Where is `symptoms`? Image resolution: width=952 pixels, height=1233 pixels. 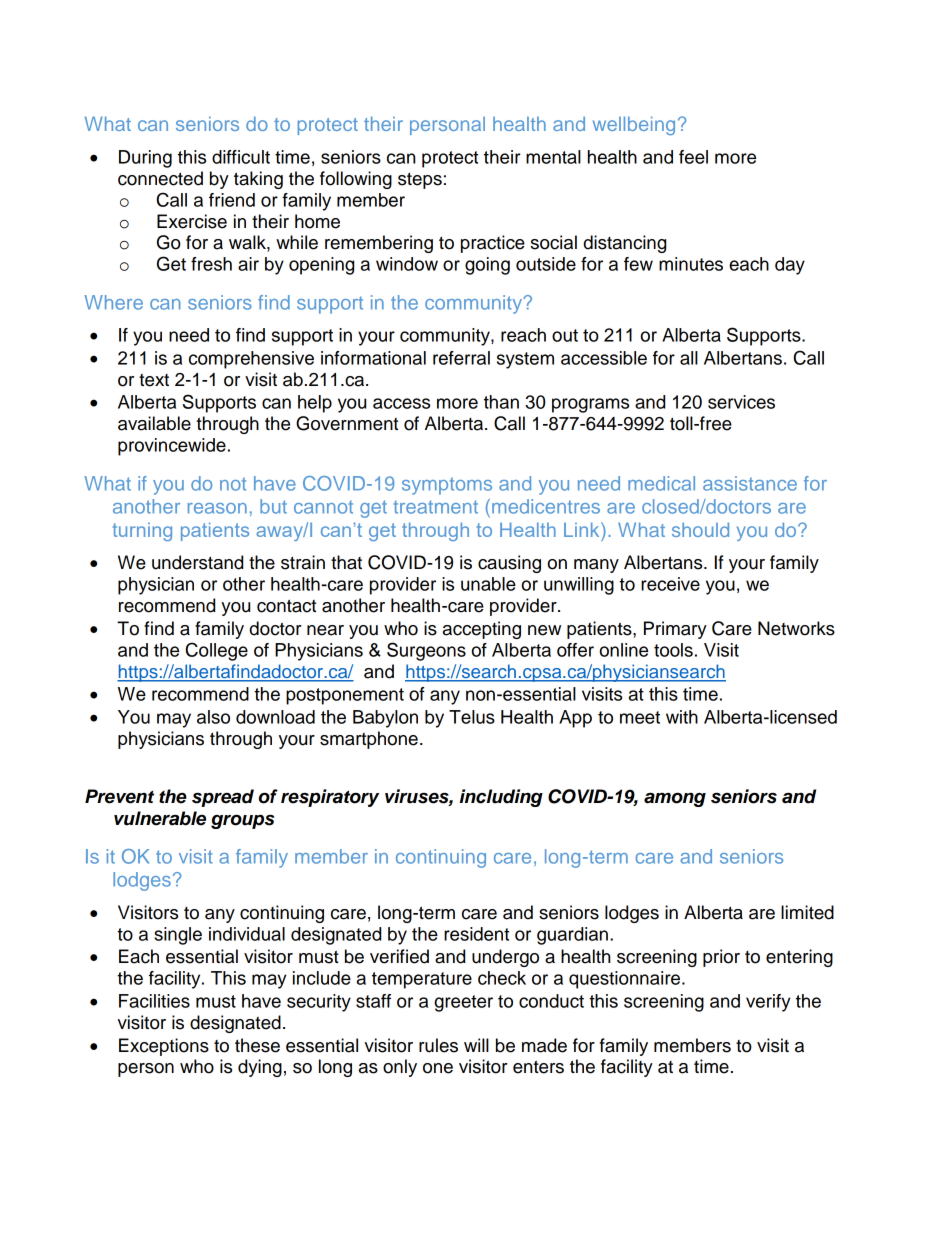 symptoms is located at coordinates (447, 486).
